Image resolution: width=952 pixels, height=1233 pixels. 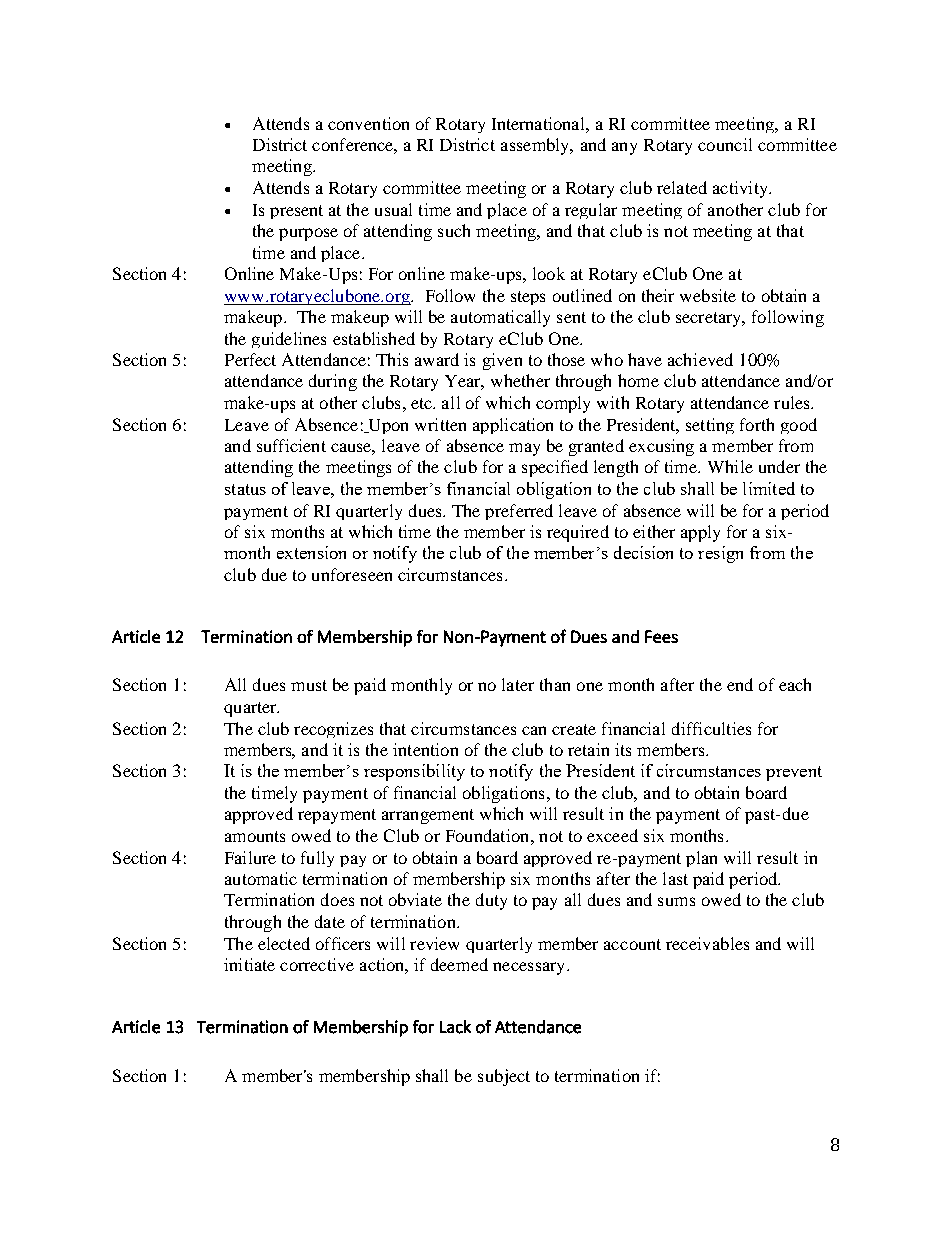 What do you see at coordinates (317, 964) in the page?
I see `corrective` at bounding box center [317, 964].
